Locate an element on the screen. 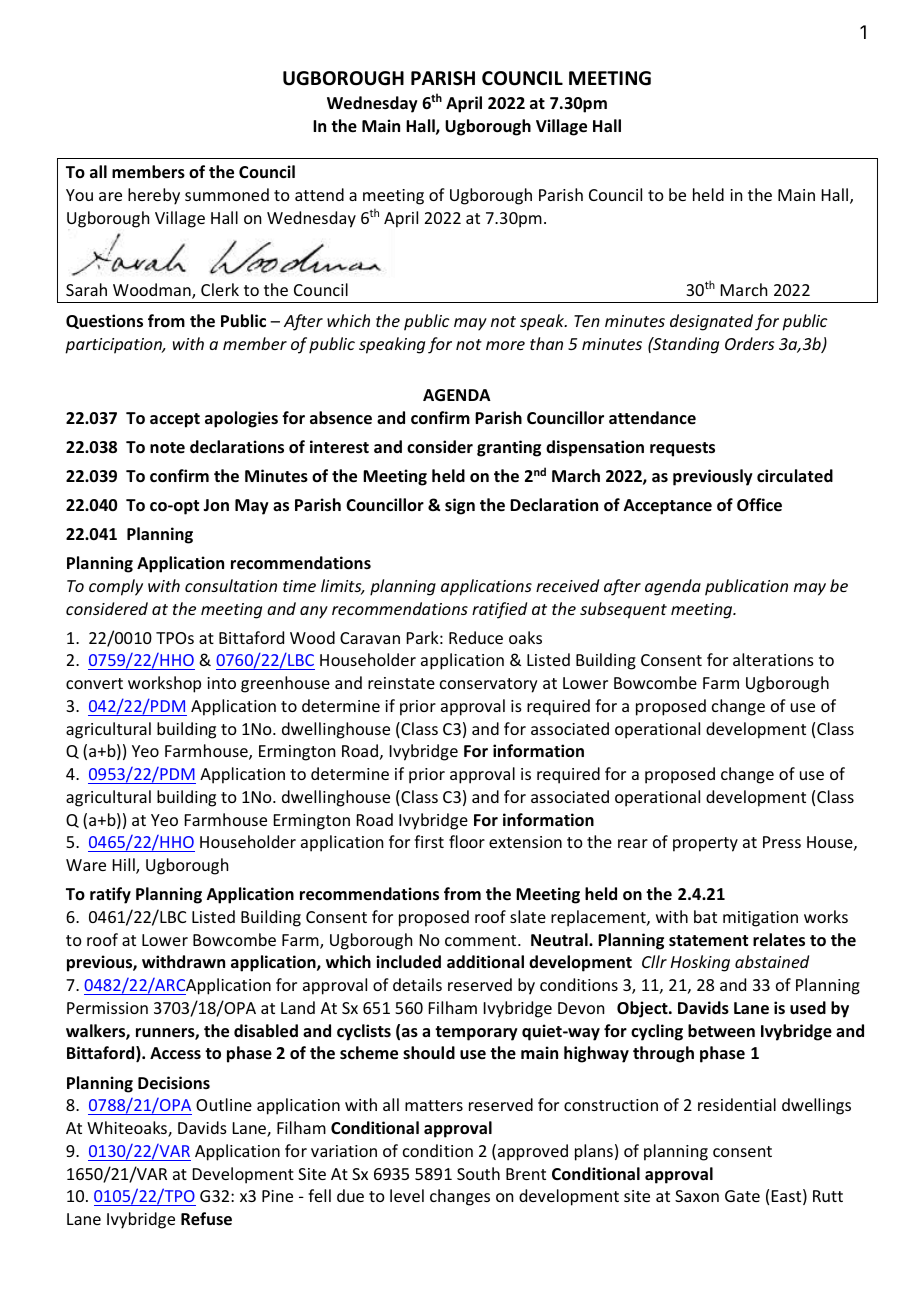 This screenshot has width=924, height=1308. alterations is located at coordinates (773, 659).
